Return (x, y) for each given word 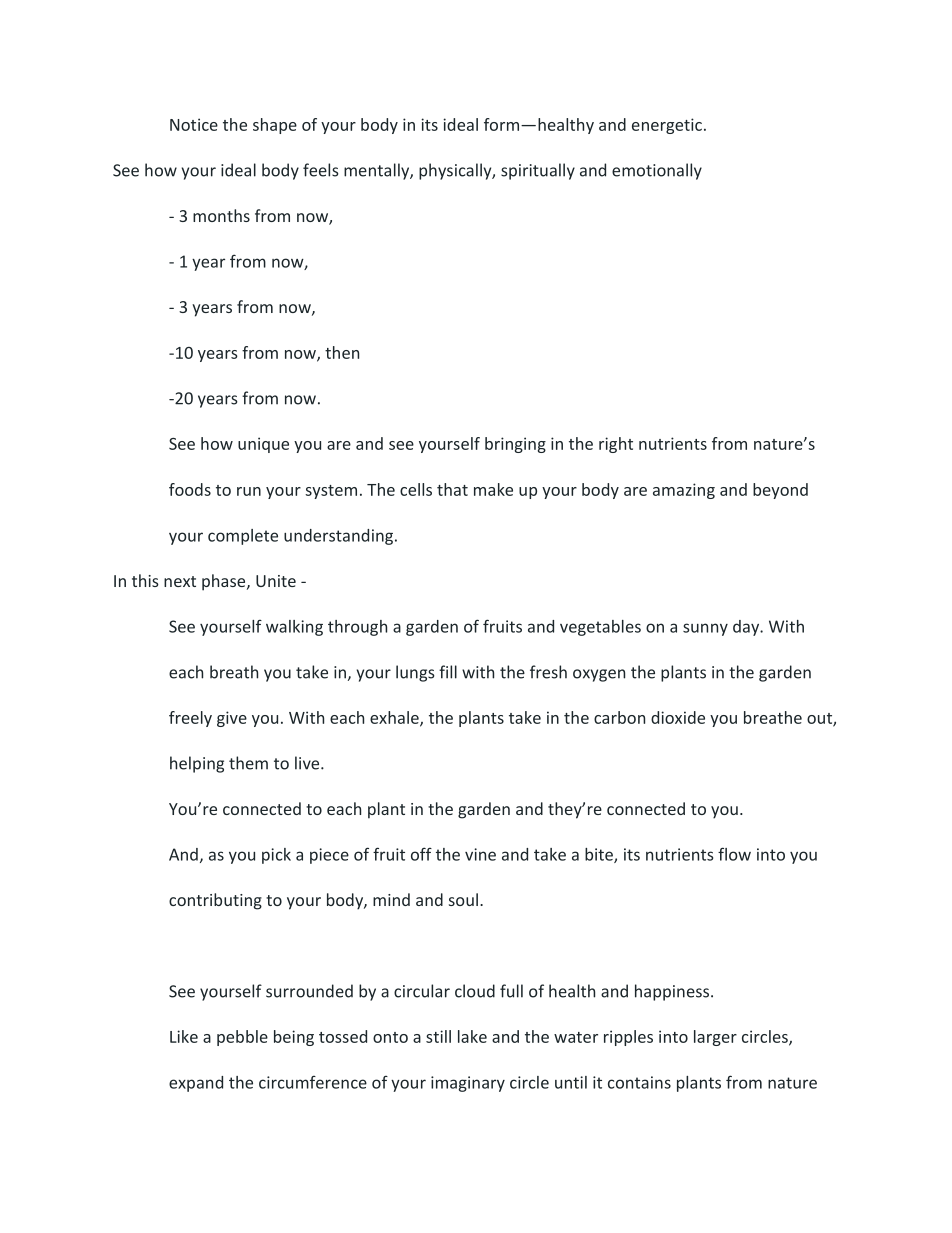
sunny (705, 629)
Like (184, 1036)
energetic (667, 126)
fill (448, 672)
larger (715, 1038)
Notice (194, 124)
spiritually (538, 171)
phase (225, 582)
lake (472, 1036)
